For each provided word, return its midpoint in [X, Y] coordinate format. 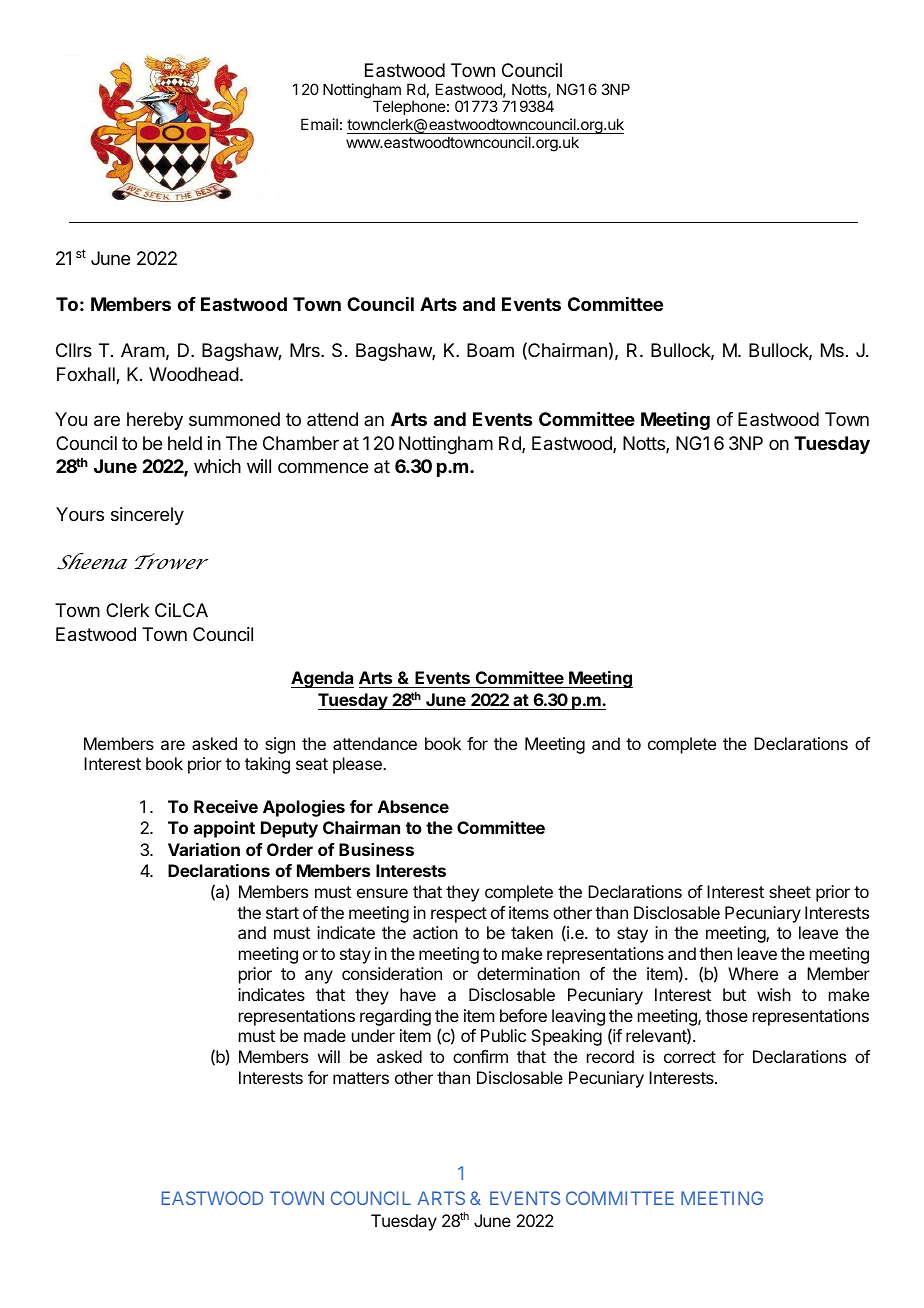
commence [323, 467]
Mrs [306, 350]
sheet [790, 891]
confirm [480, 1056]
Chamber [301, 443]
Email [319, 124]
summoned [234, 419]
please [358, 765]
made [325, 1035]
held [185, 443]
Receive [226, 806]
